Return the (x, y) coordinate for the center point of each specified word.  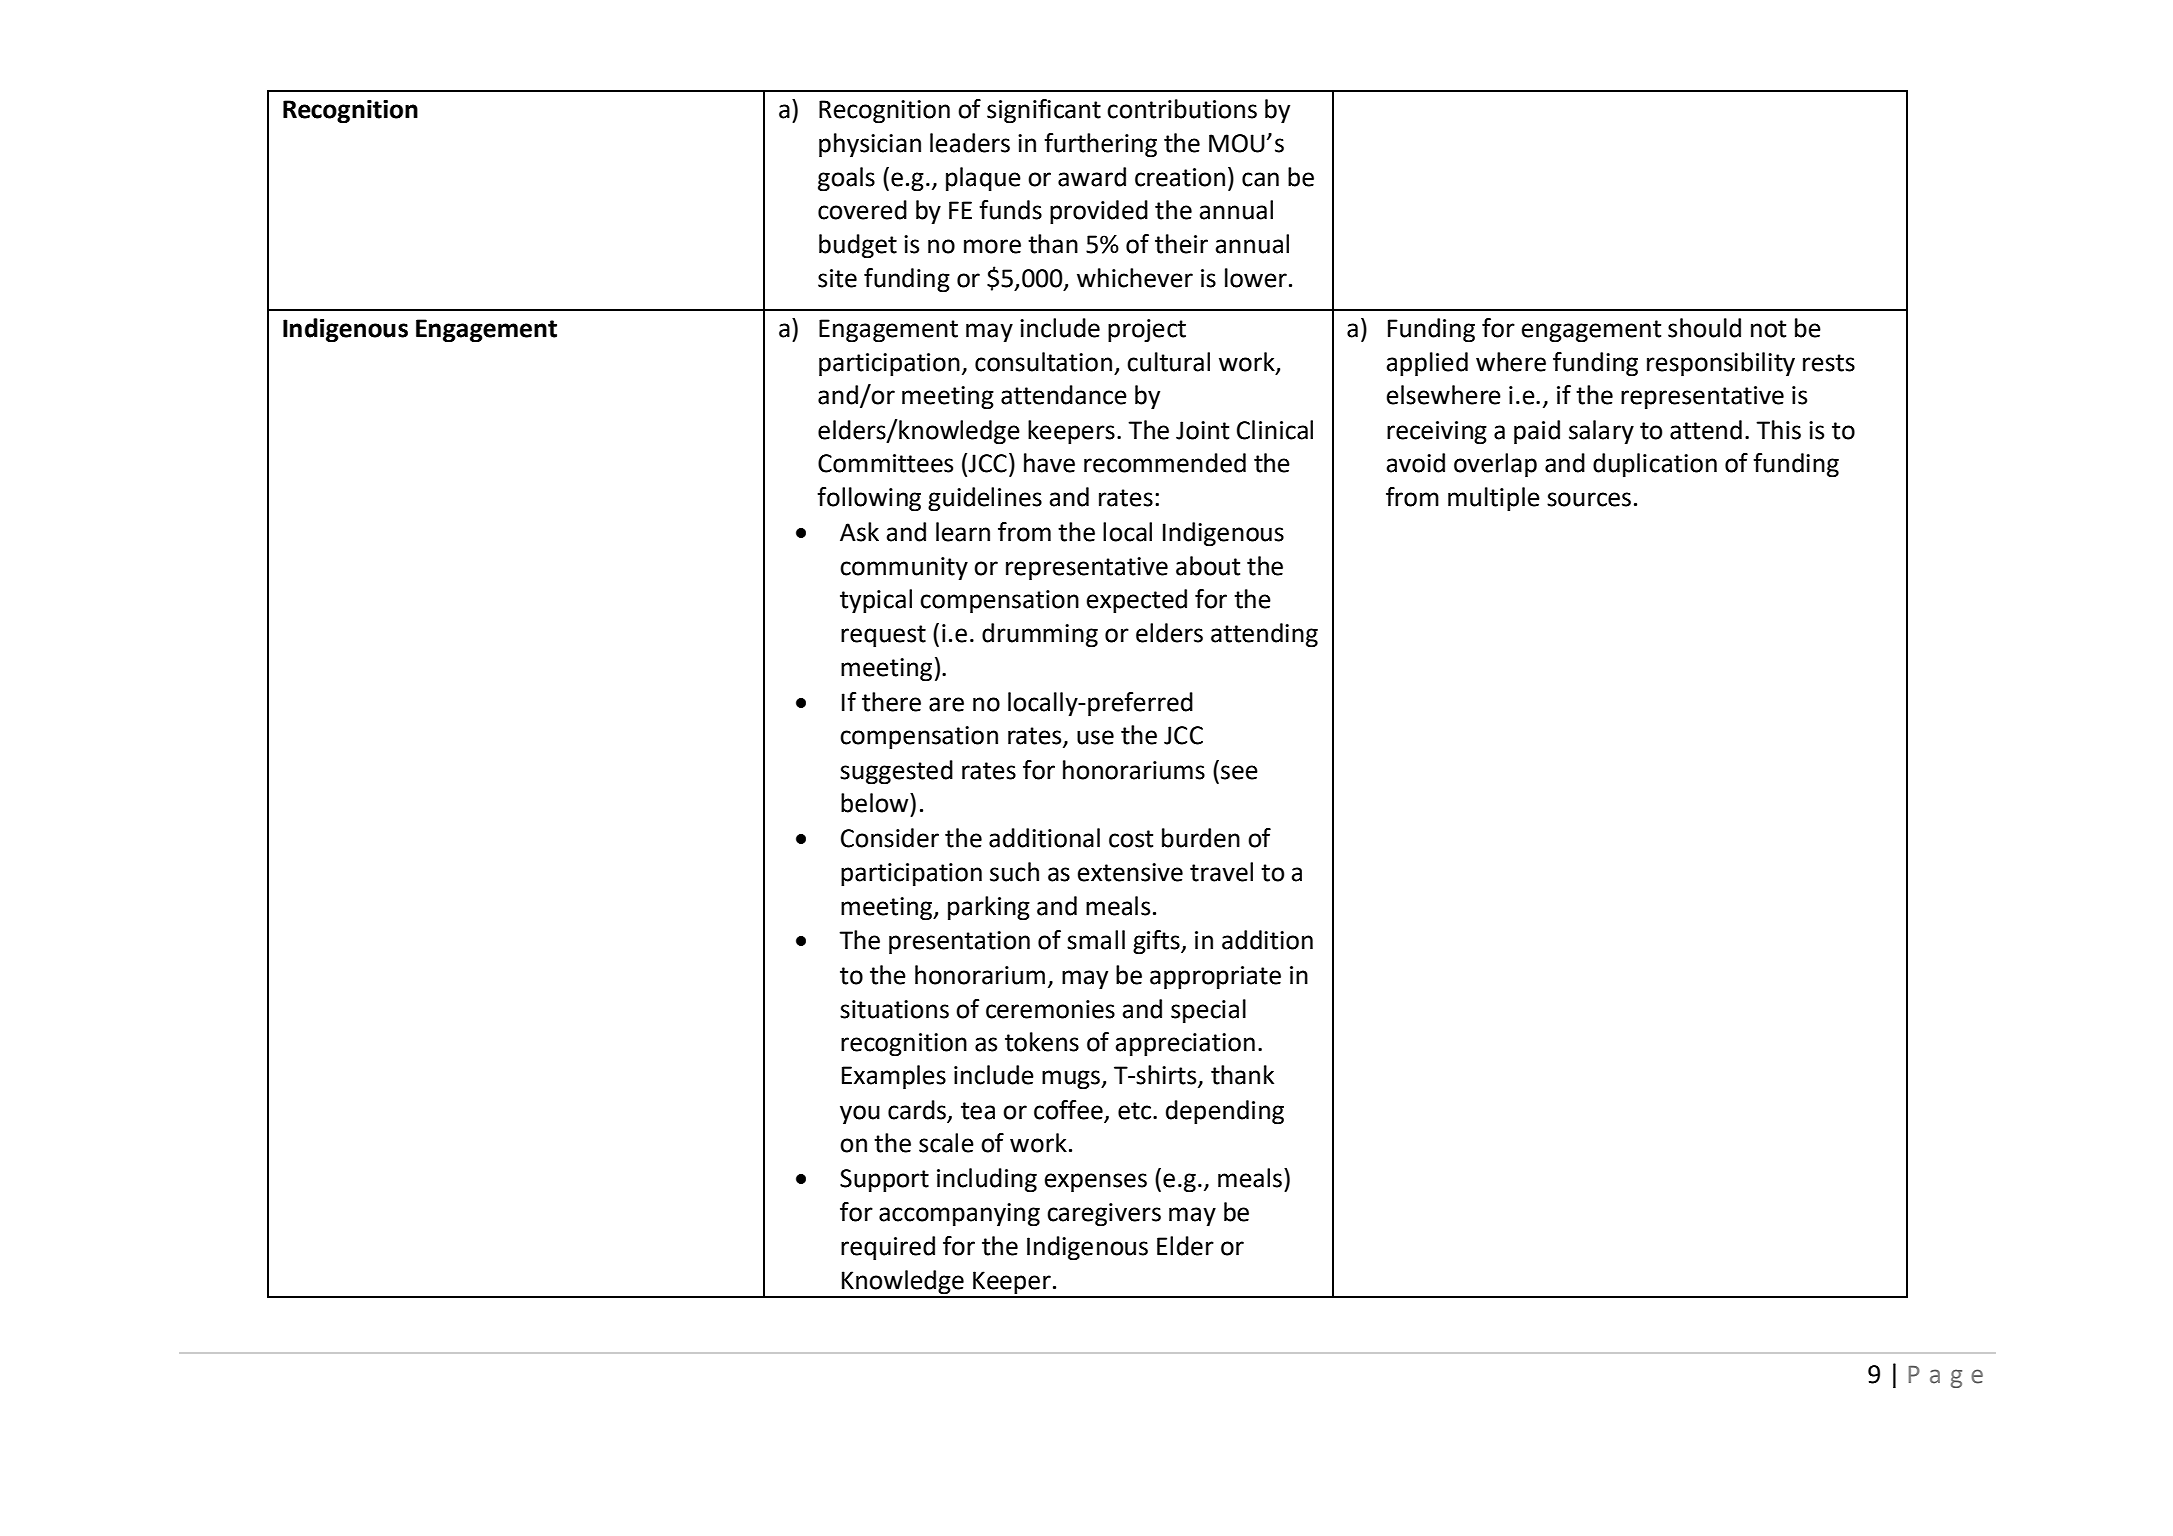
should (1704, 328)
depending (1225, 1112)
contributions (1182, 109)
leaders (970, 143)
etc (1136, 1111)
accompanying (959, 1215)
